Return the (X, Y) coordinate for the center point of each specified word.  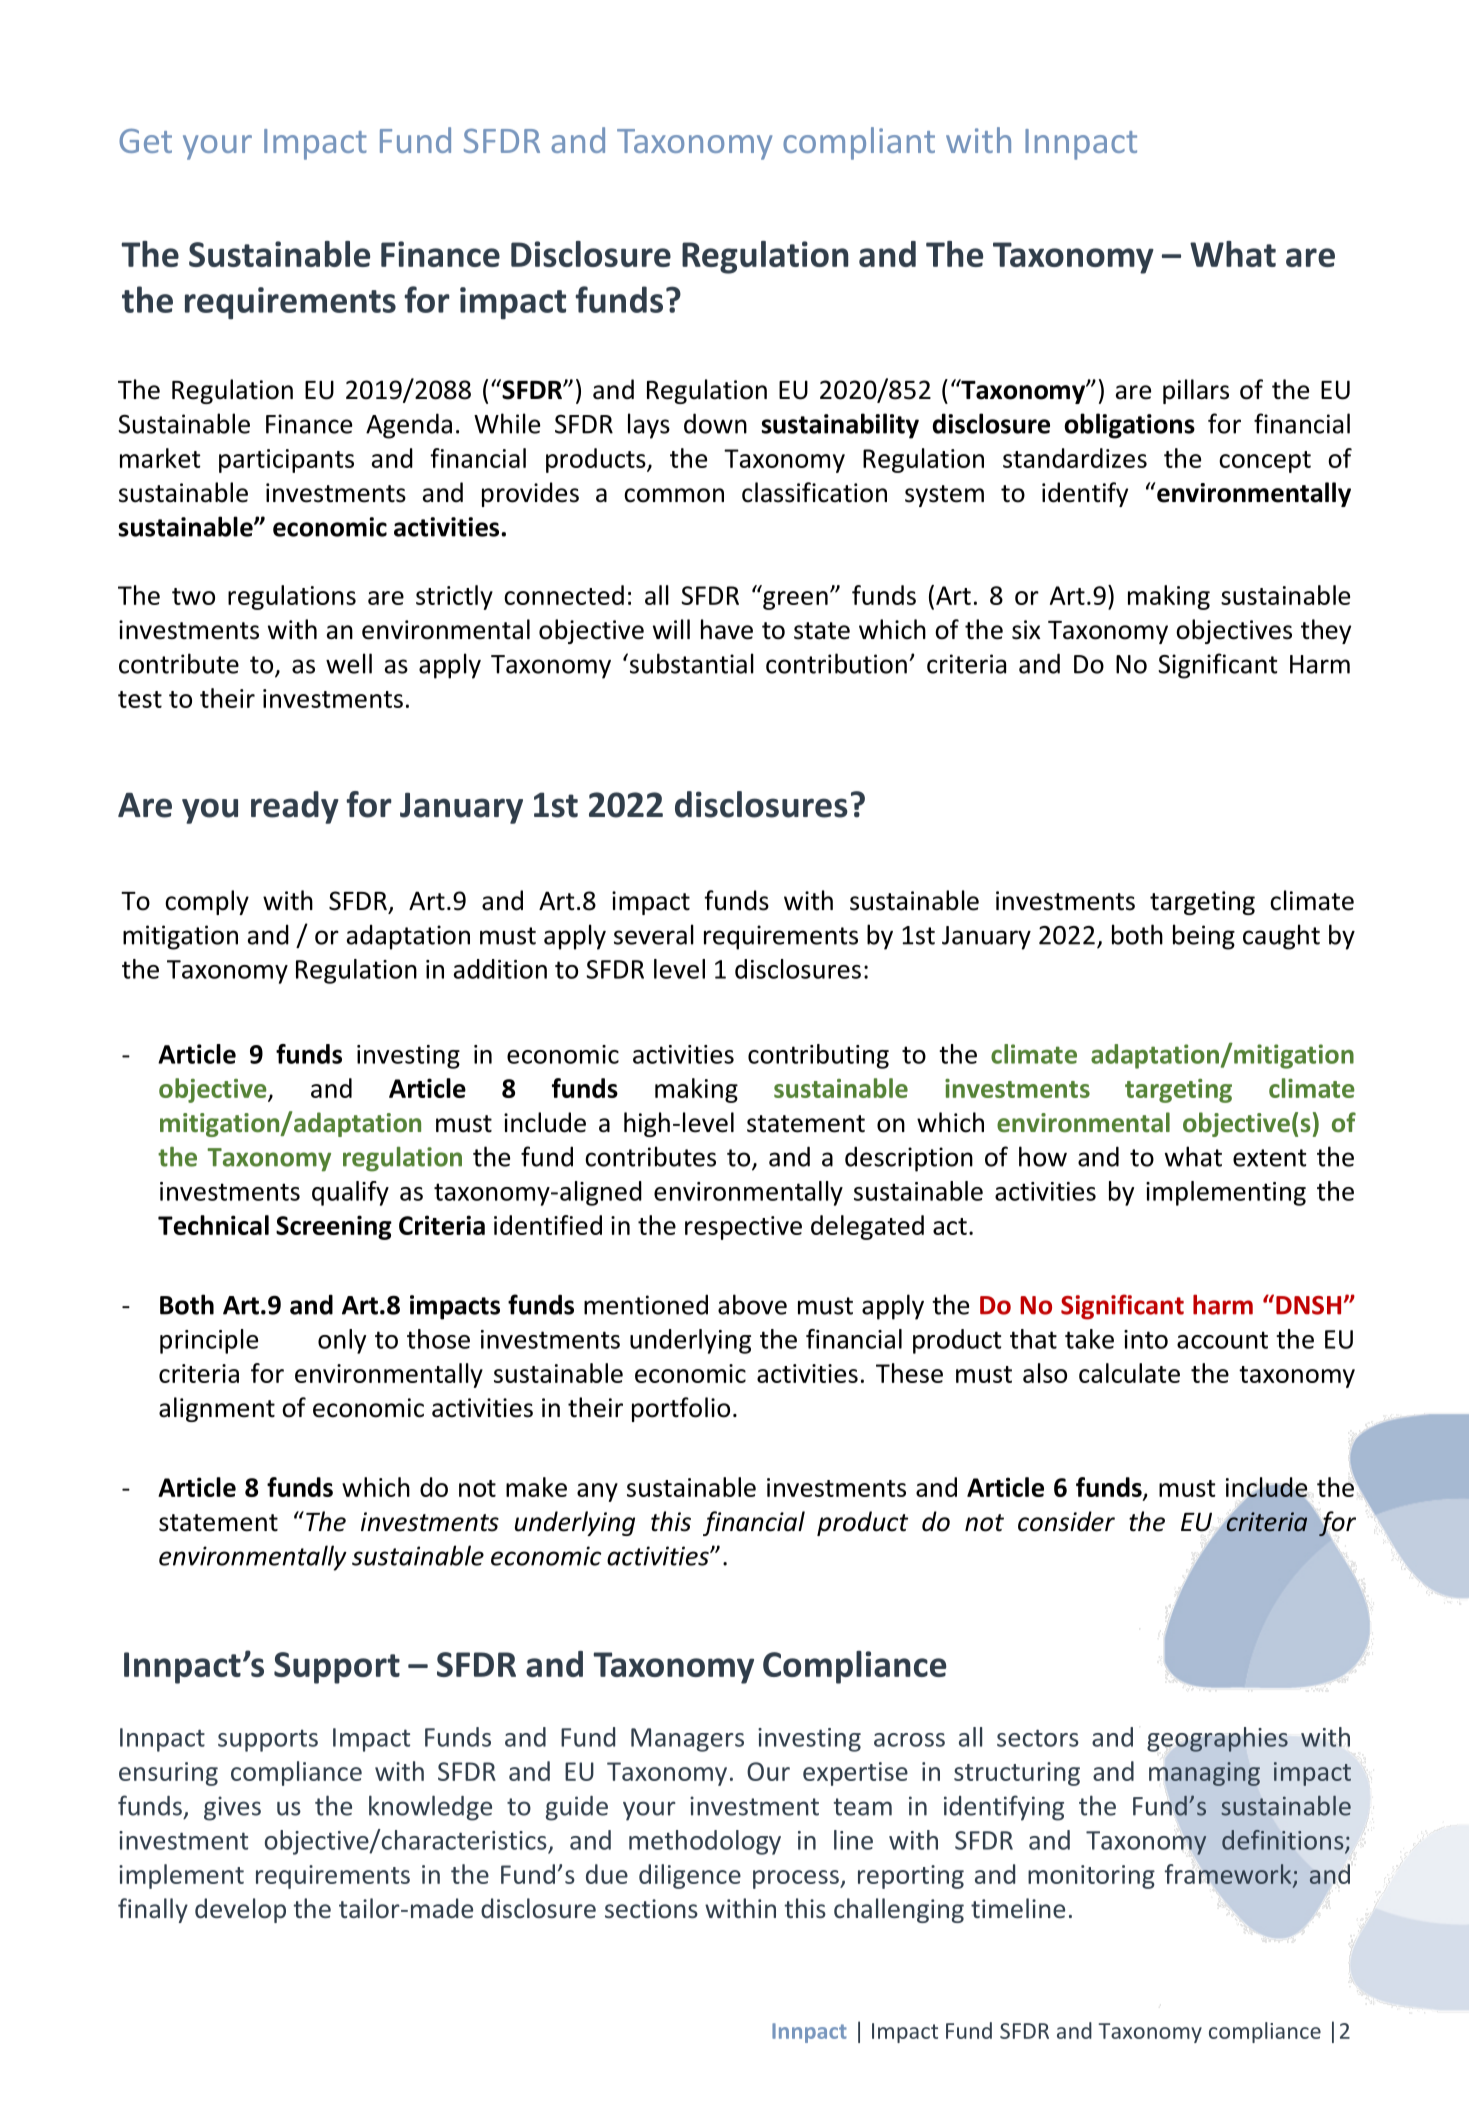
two (193, 596)
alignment (217, 1409)
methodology (705, 1842)
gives (232, 1808)
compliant (859, 143)
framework (1229, 1875)
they (1326, 631)
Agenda (409, 426)
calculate (1129, 1373)
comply (207, 902)
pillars (1196, 391)
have (727, 629)
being (1204, 937)
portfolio (681, 1409)
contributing (818, 1056)
